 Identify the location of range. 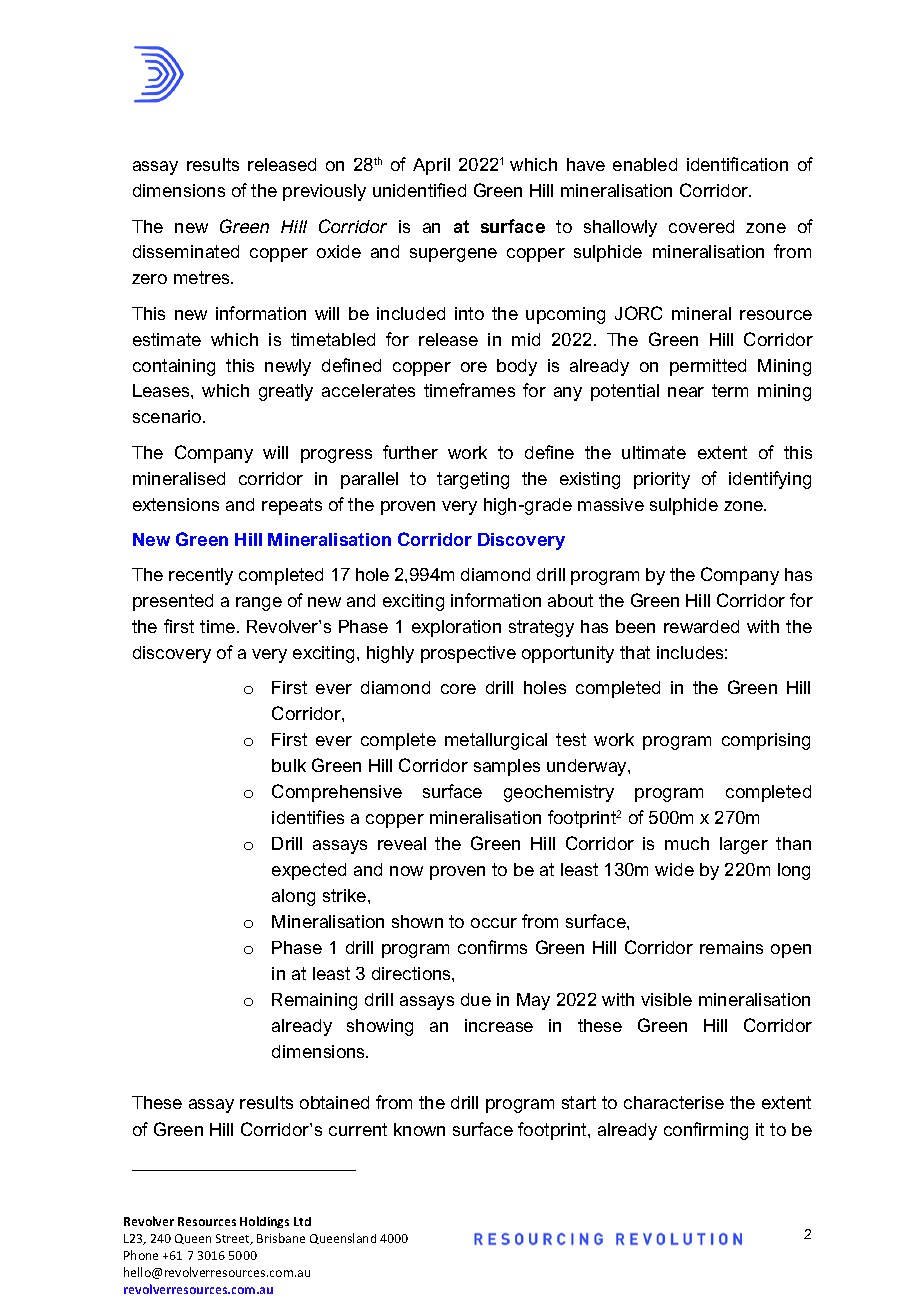
(259, 604).
